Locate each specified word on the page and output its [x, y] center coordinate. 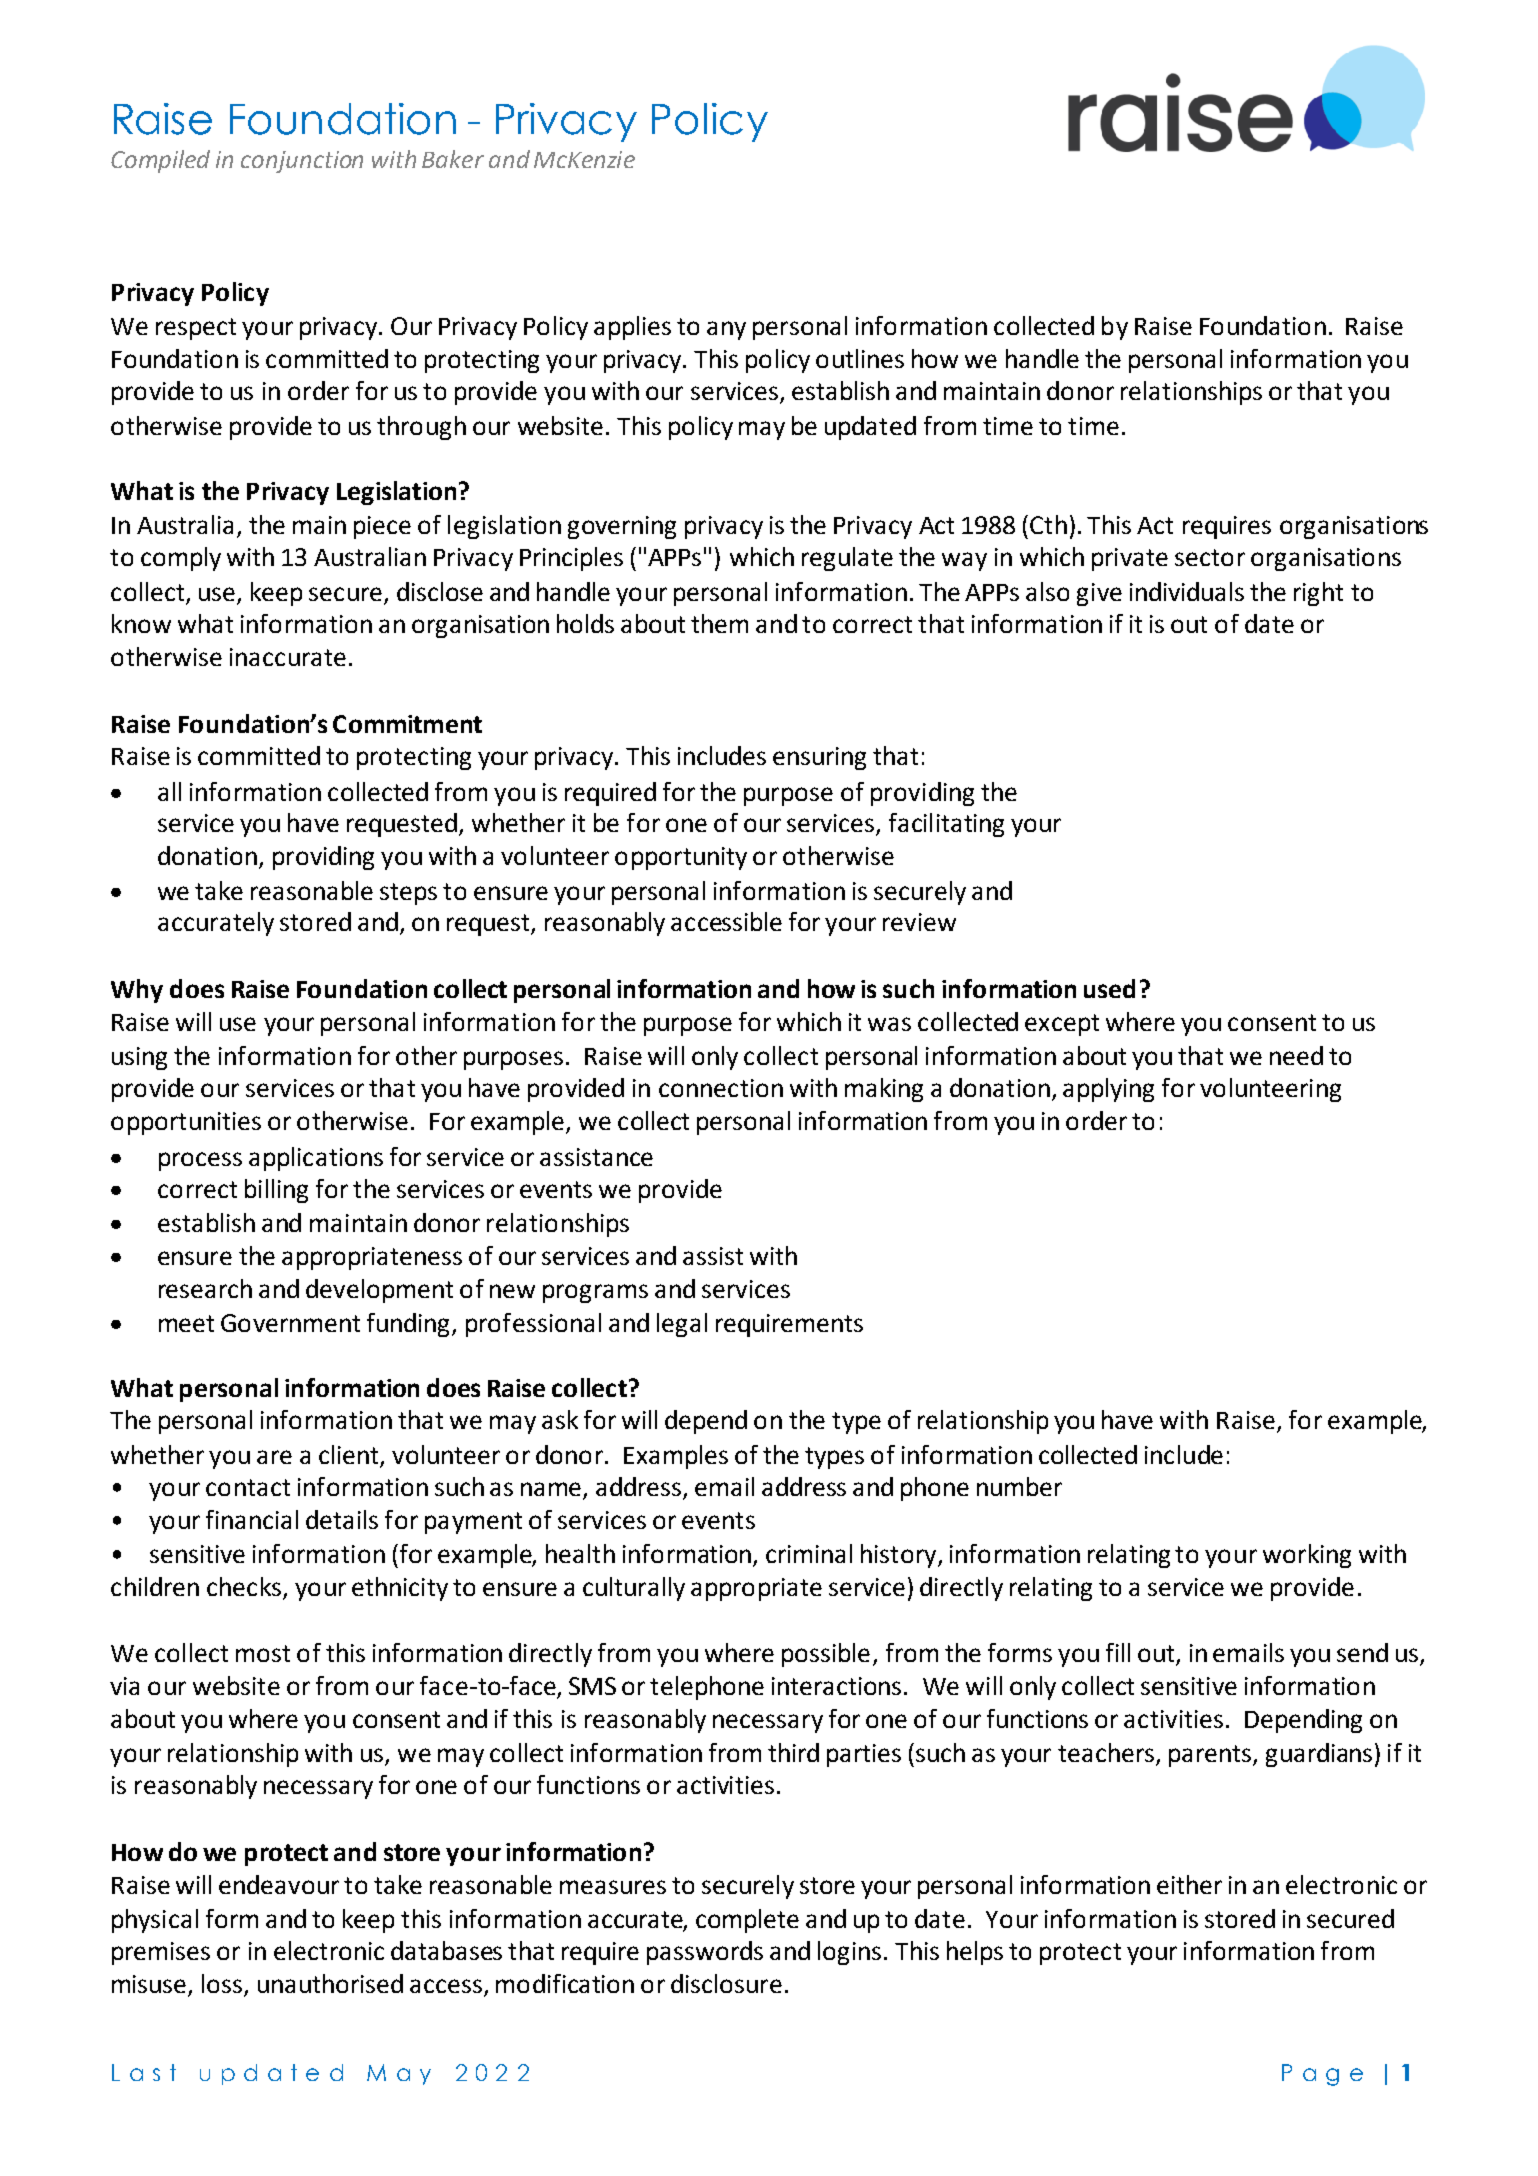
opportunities [186, 1123]
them [719, 623]
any [726, 330]
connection [721, 1088]
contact [248, 1487]
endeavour [279, 1884]
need [1296, 1055]
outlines [860, 358]
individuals [1187, 591]
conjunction [302, 162]
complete [747, 1921]
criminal [809, 1553]
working [1307, 1556]
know [141, 623]
